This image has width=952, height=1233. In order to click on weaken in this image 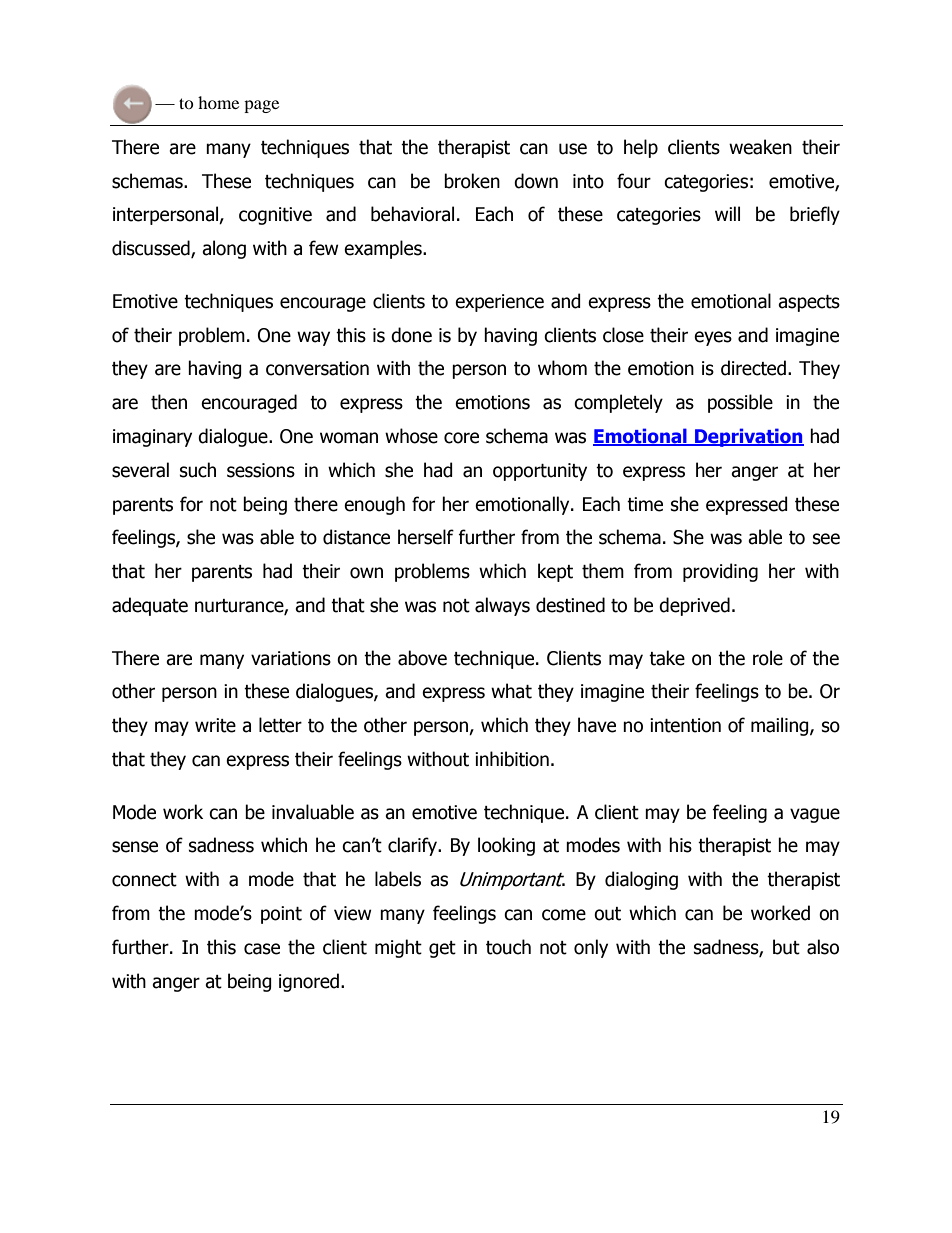, I will do `click(760, 147)`.
